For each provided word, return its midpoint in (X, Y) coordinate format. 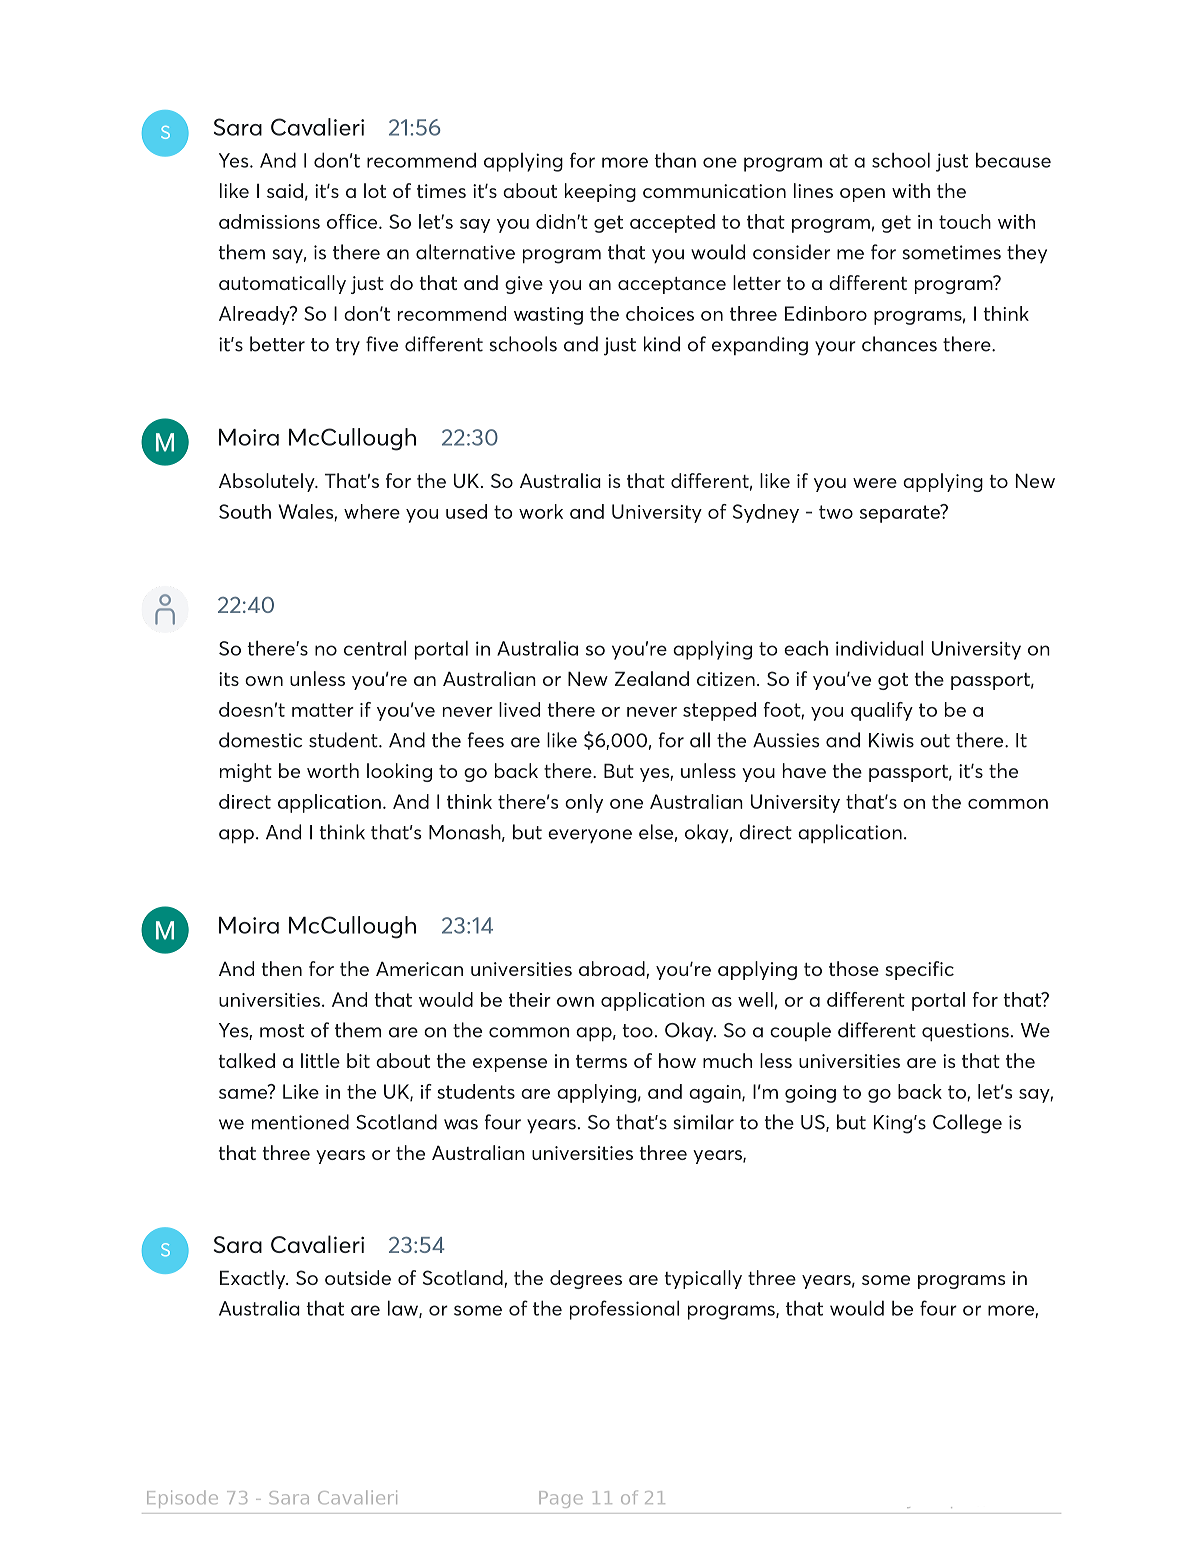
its (229, 679)
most (282, 1031)
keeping (600, 192)
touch (965, 221)
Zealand (652, 678)
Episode (182, 1499)
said (285, 190)
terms (601, 1061)
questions (965, 1032)
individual (879, 648)
